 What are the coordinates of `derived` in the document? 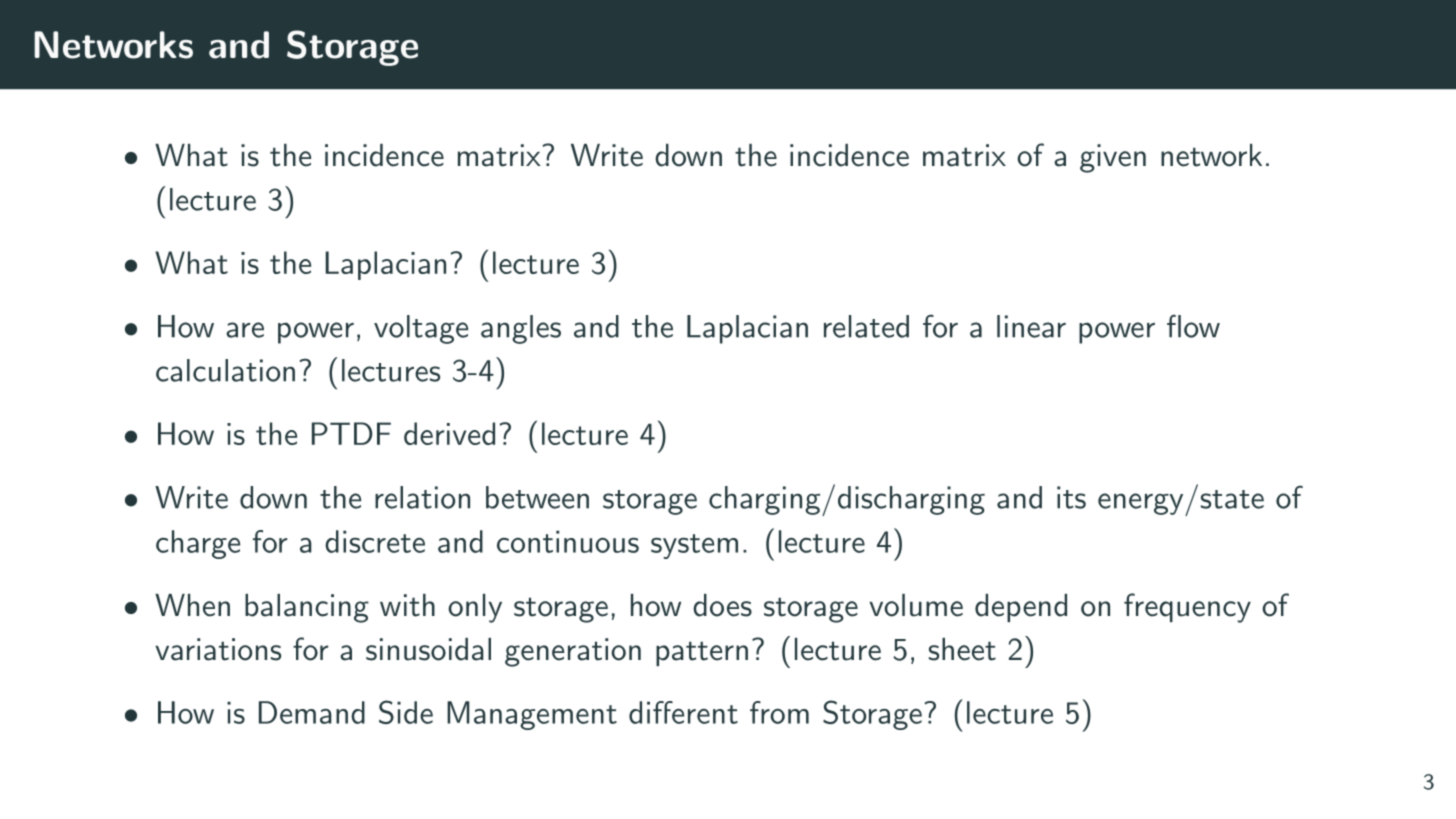 It's located at (449, 433).
